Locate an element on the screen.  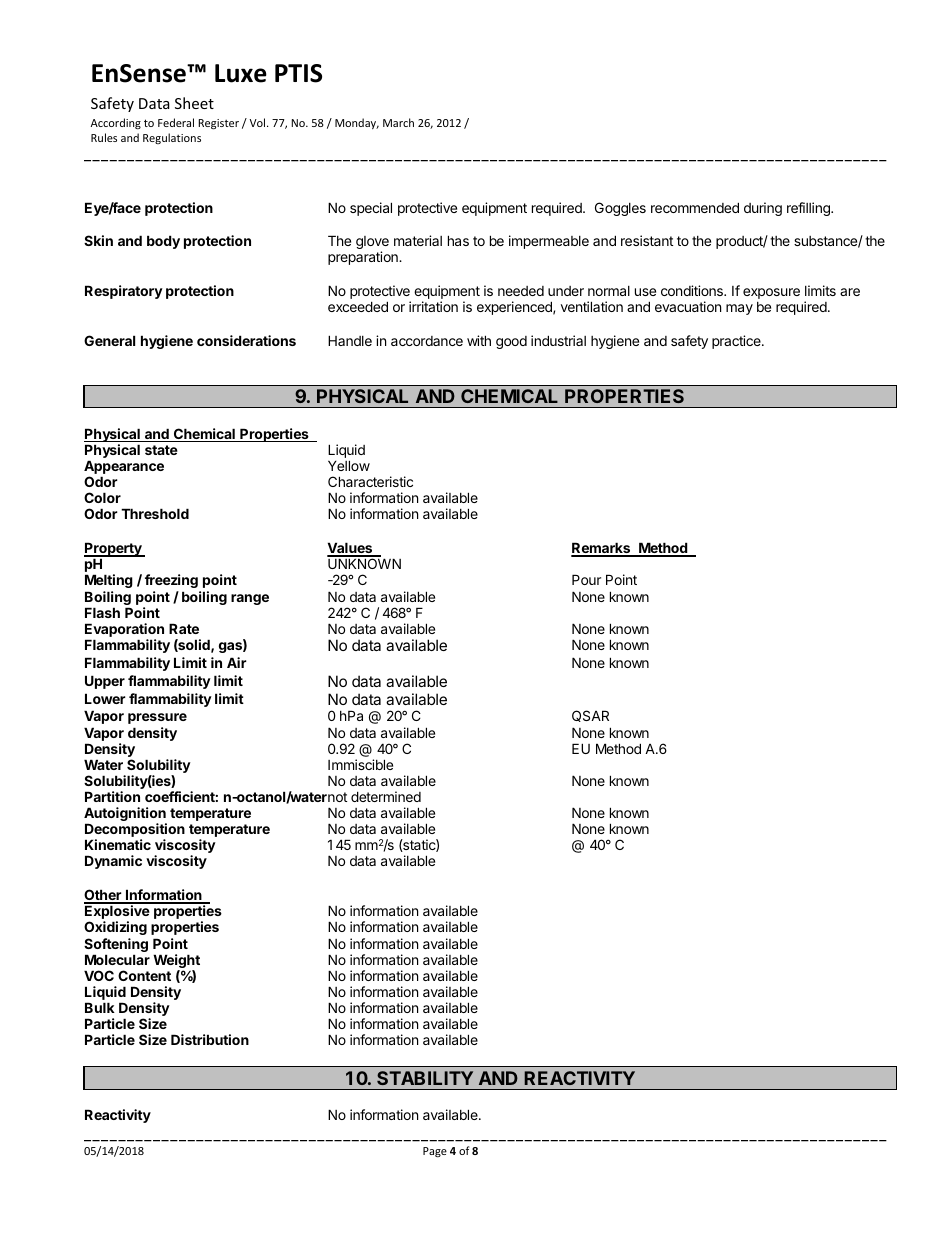
Pour is located at coordinates (586, 579).
